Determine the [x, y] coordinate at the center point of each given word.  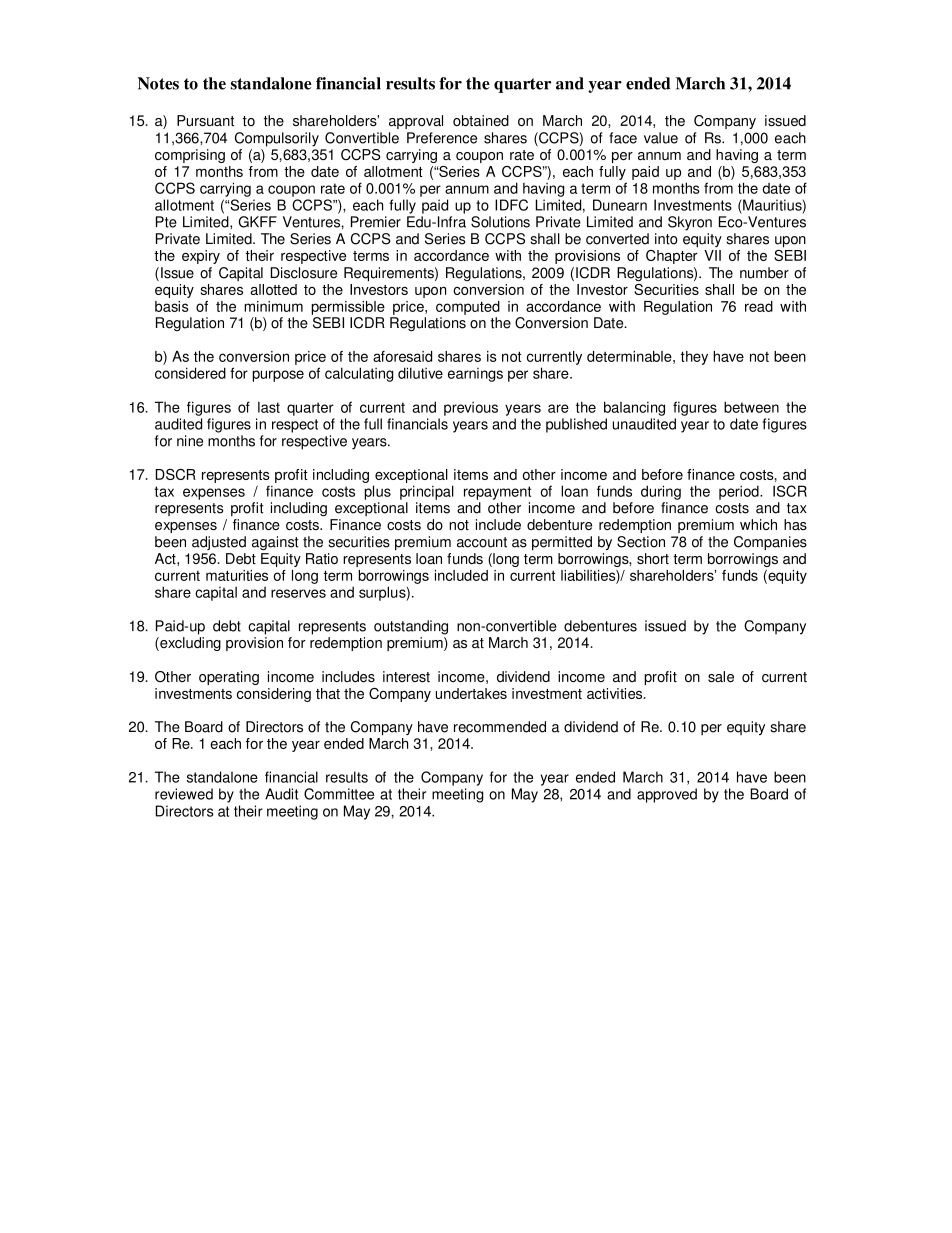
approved [667, 795]
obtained [481, 120]
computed [468, 308]
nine [190, 441]
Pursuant [205, 120]
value [661, 138]
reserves [298, 593]
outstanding [411, 627]
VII [712, 255]
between [751, 407]
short [653, 558]
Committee [339, 794]
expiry [201, 257]
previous [471, 409]
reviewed [184, 794]
